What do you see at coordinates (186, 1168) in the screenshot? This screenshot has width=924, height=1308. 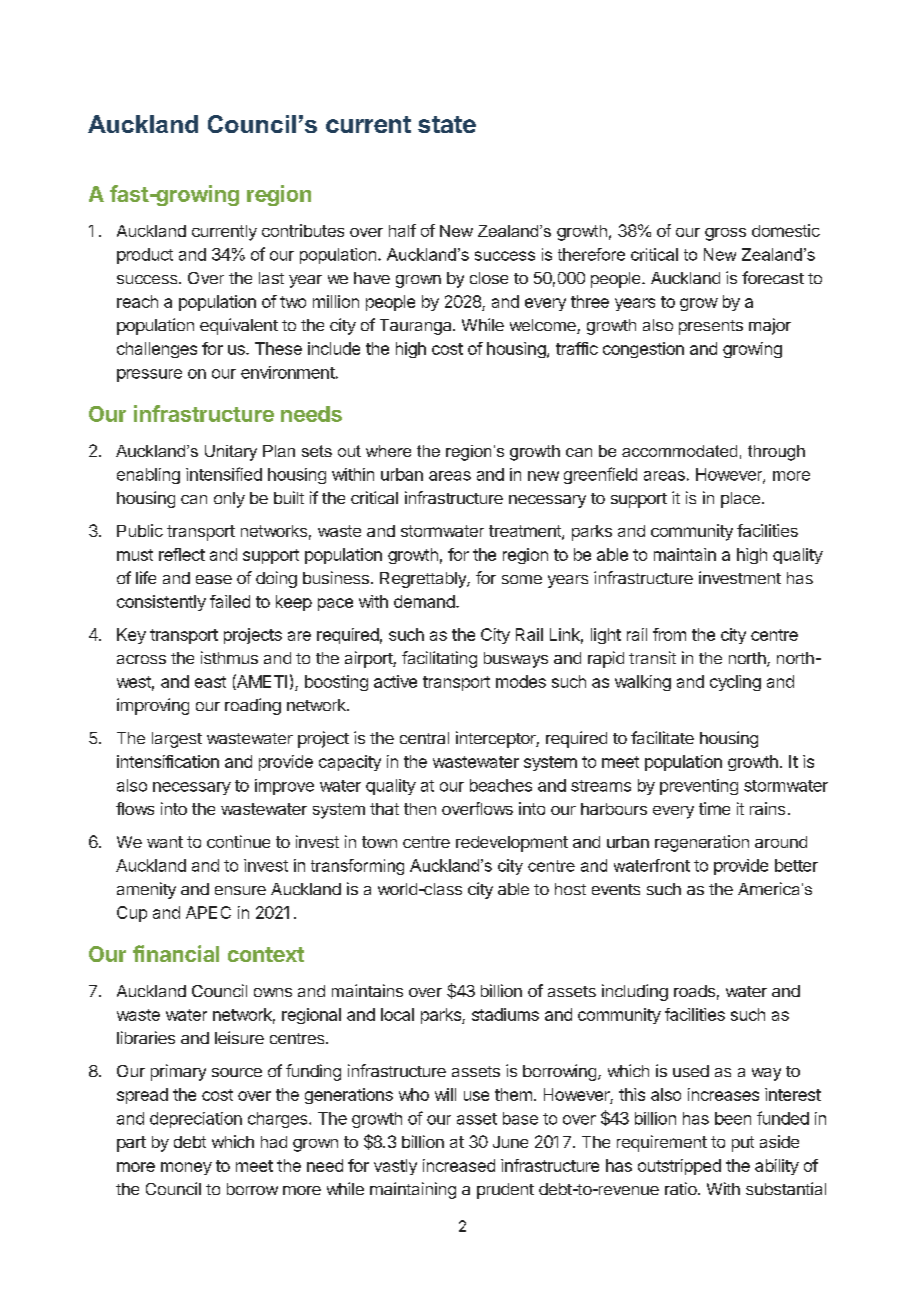 I see `money` at bounding box center [186, 1168].
